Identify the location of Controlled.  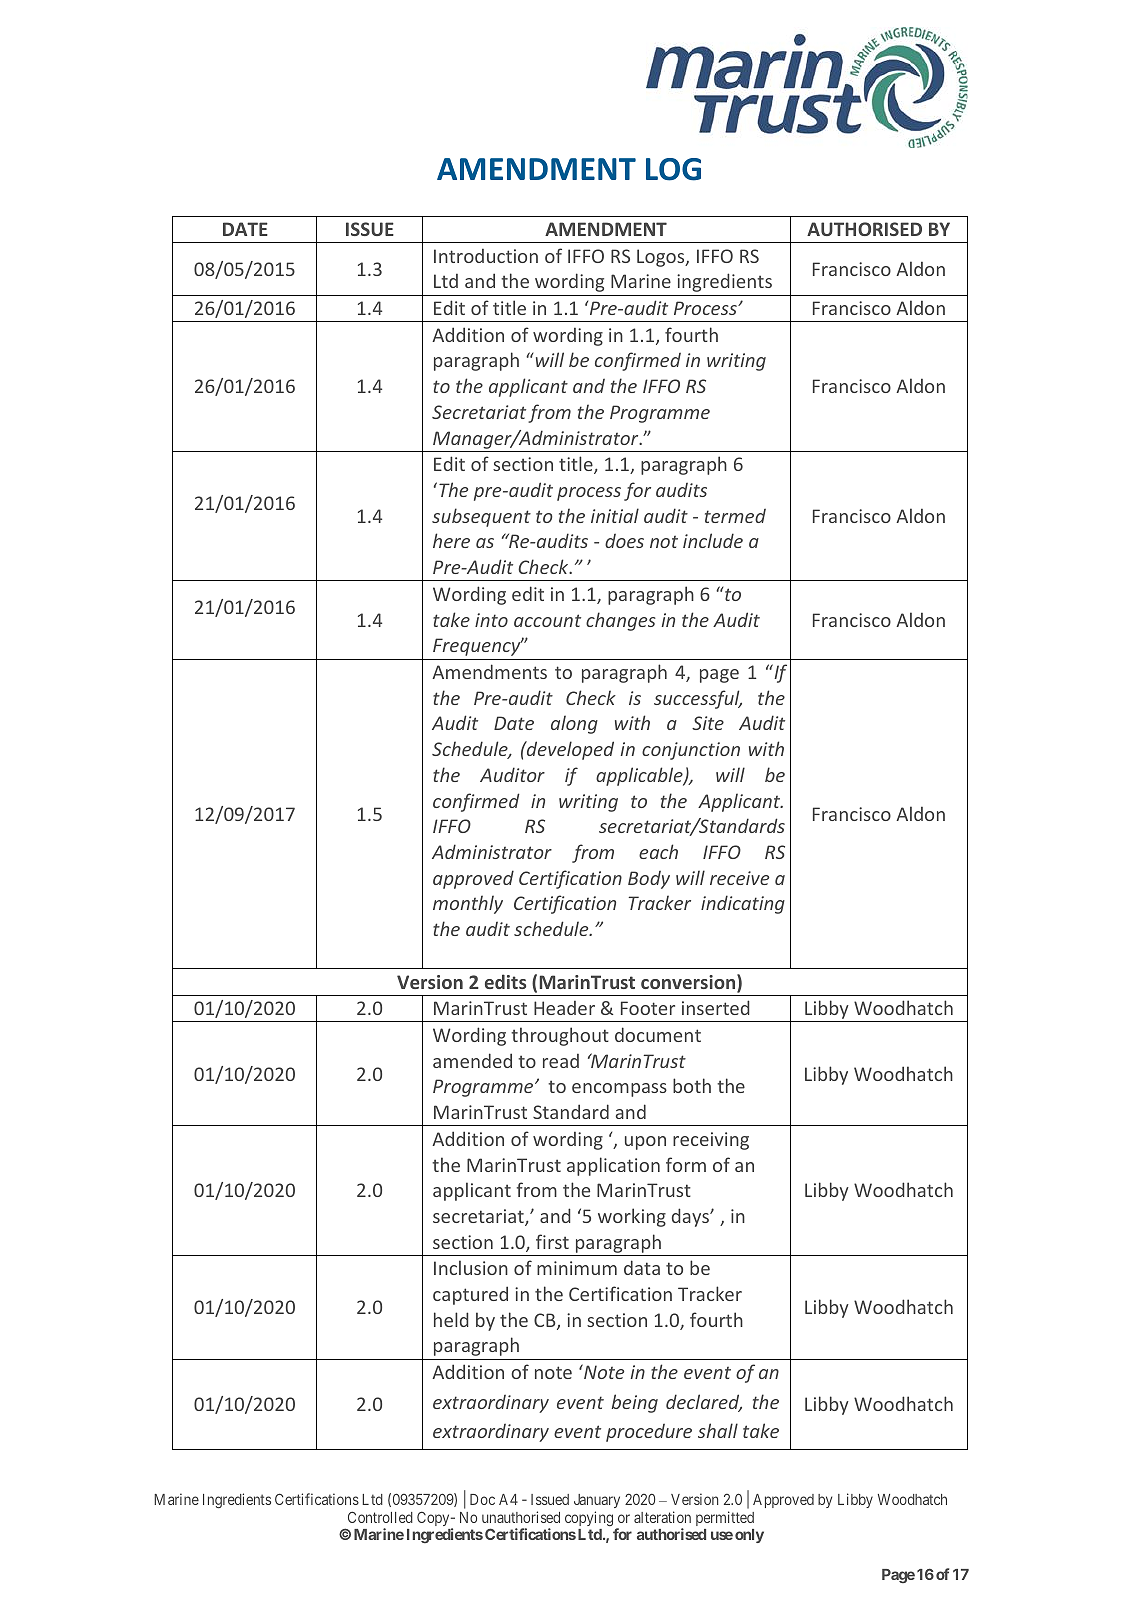
(380, 1517).
